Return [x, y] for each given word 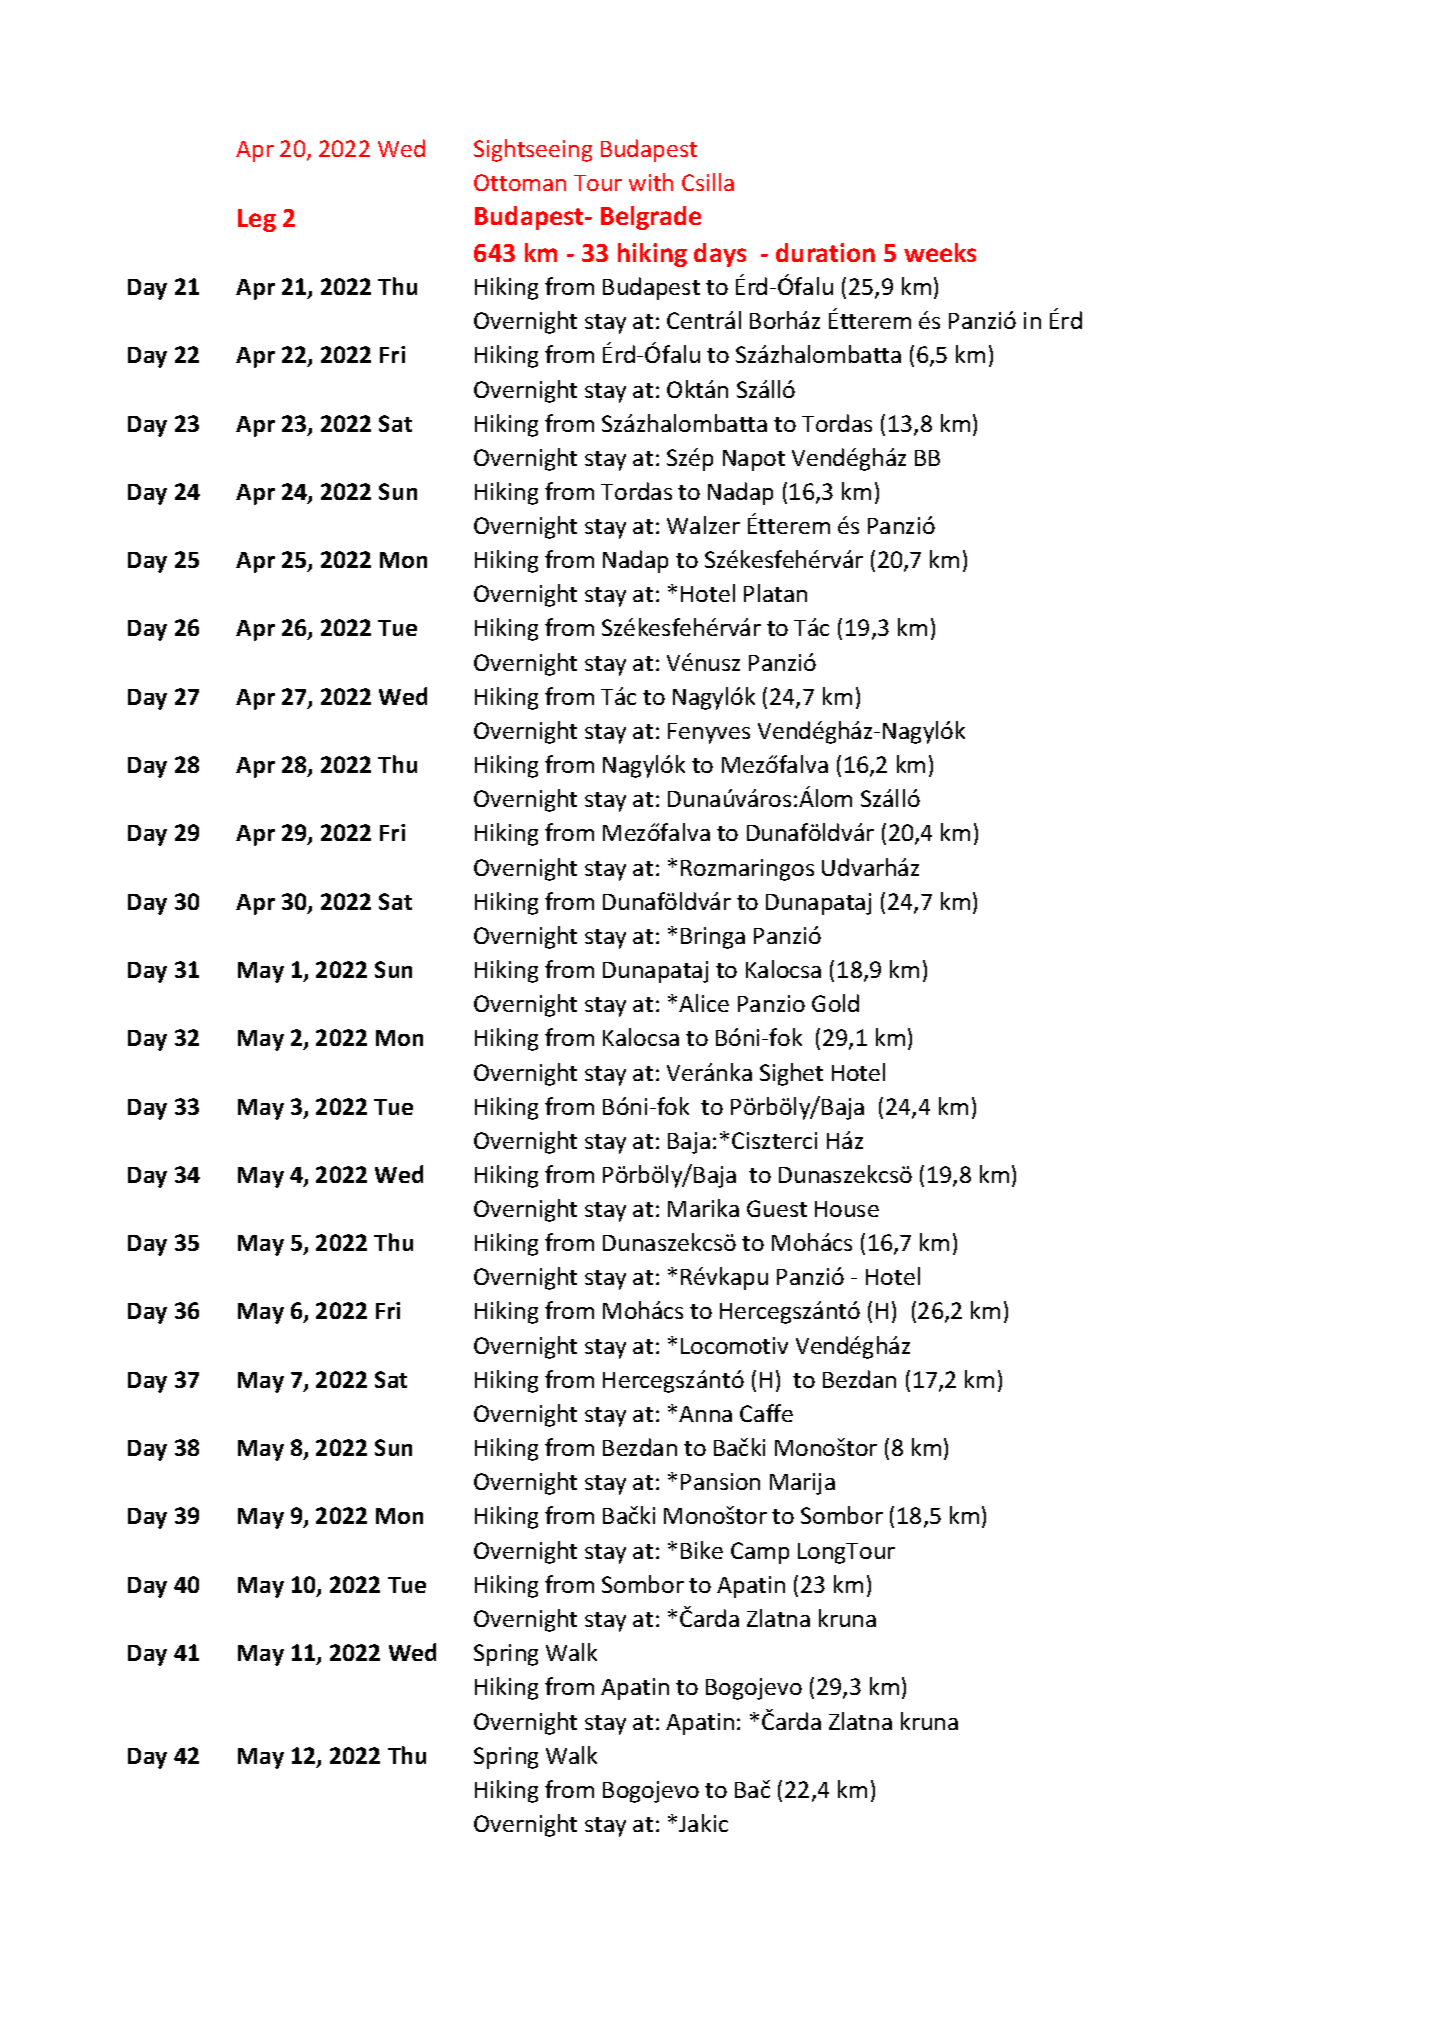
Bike [702, 1550]
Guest [777, 1208]
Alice [704, 1003]
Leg [257, 220]
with [651, 182]
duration [825, 252]
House [847, 1209]
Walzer [703, 525]
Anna [705, 1414]
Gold [835, 1003]
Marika [703, 1208]
